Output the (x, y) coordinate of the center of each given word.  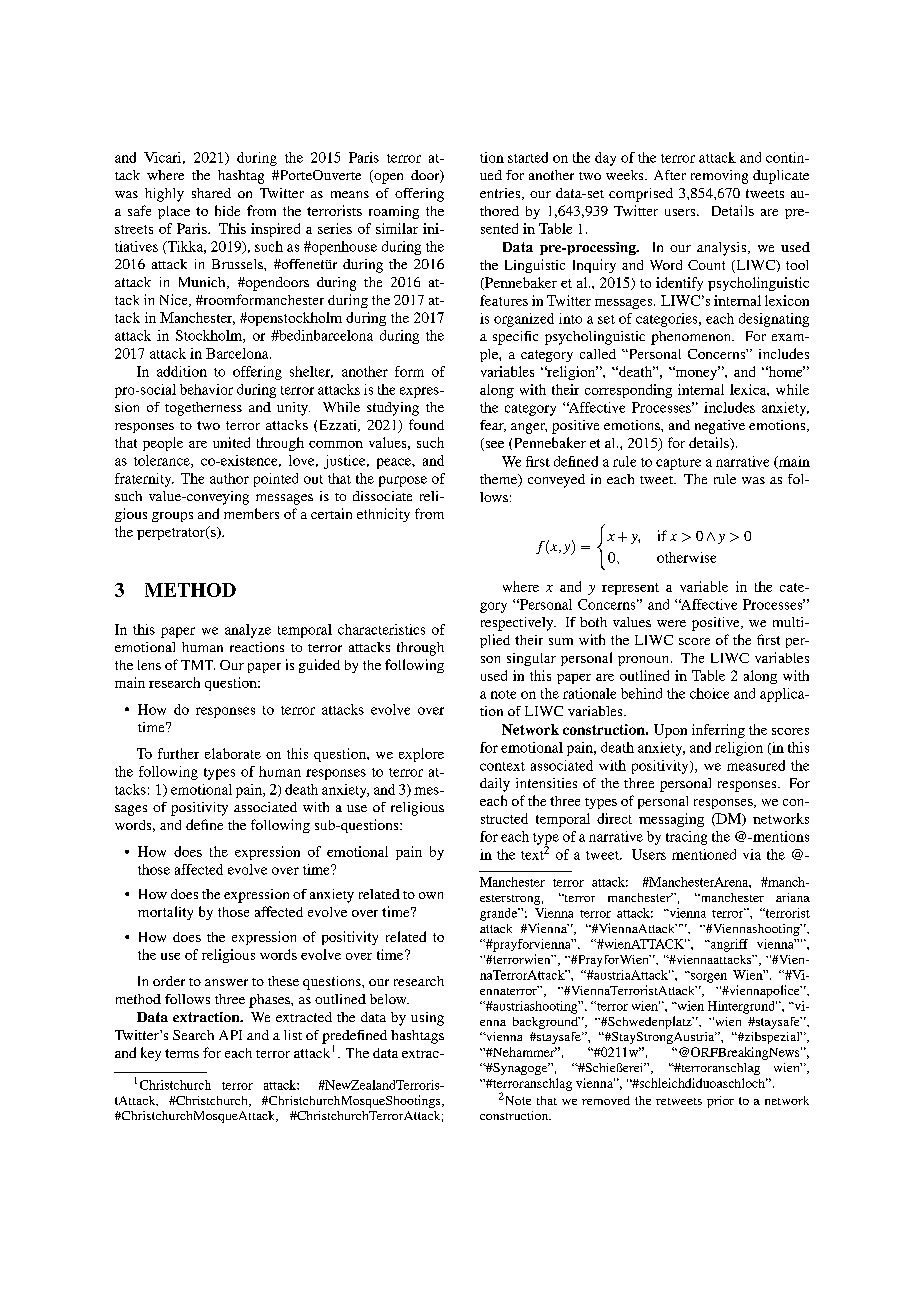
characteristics (381, 629)
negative (720, 427)
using (427, 1019)
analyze (248, 631)
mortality (165, 913)
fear (493, 426)
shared (211, 193)
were (671, 623)
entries (501, 194)
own (431, 895)
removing (719, 177)
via (752, 854)
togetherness (203, 409)
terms (182, 1053)
